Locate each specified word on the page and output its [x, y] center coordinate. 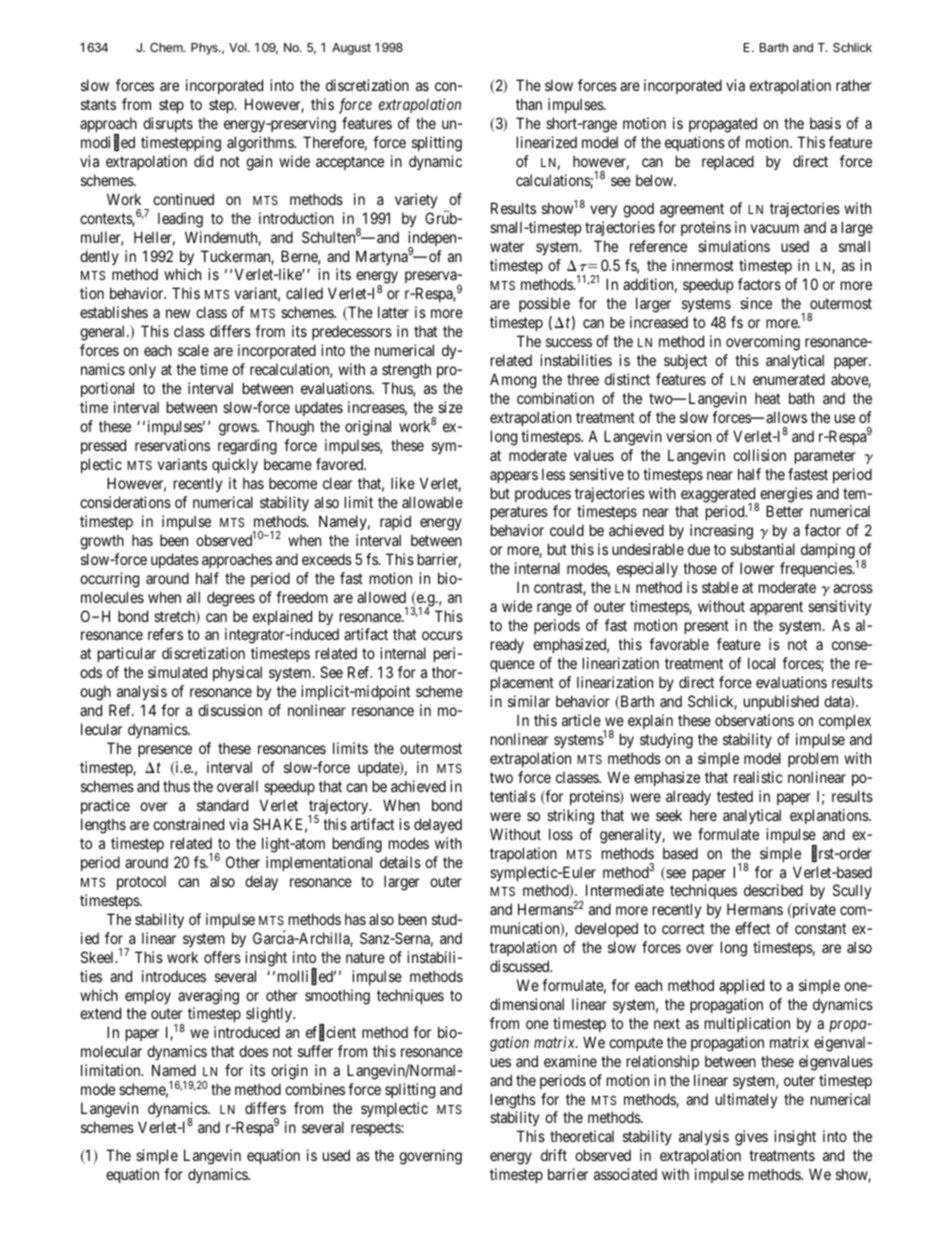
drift [554, 1155]
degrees [231, 599]
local [761, 663]
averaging [208, 997]
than [529, 104]
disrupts [168, 124]
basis [825, 123]
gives [751, 1138]
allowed [381, 597]
